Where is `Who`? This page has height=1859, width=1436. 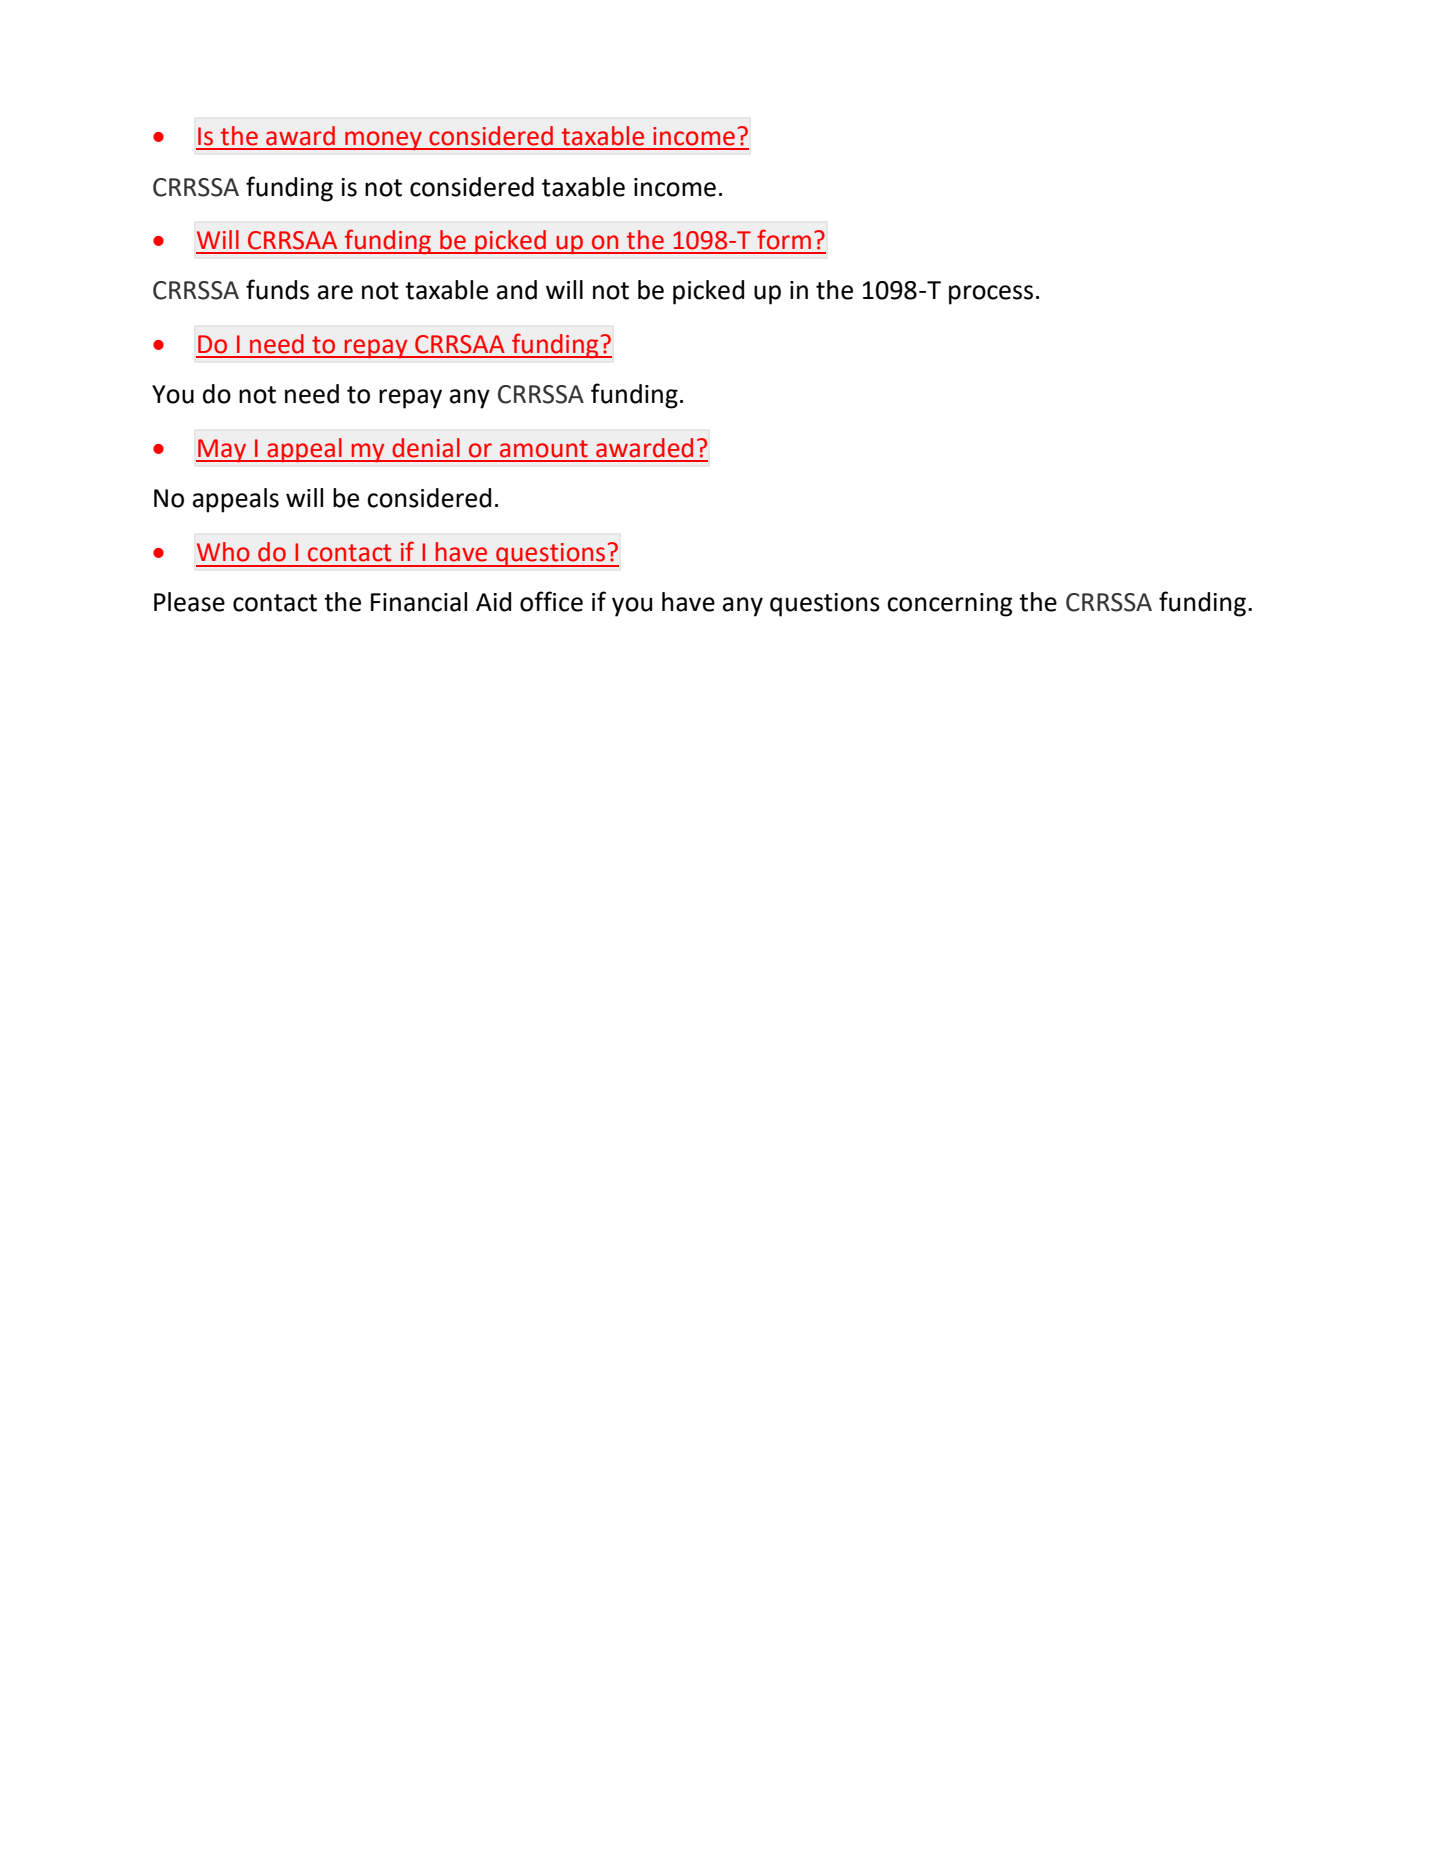 Who is located at coordinates (223, 552).
